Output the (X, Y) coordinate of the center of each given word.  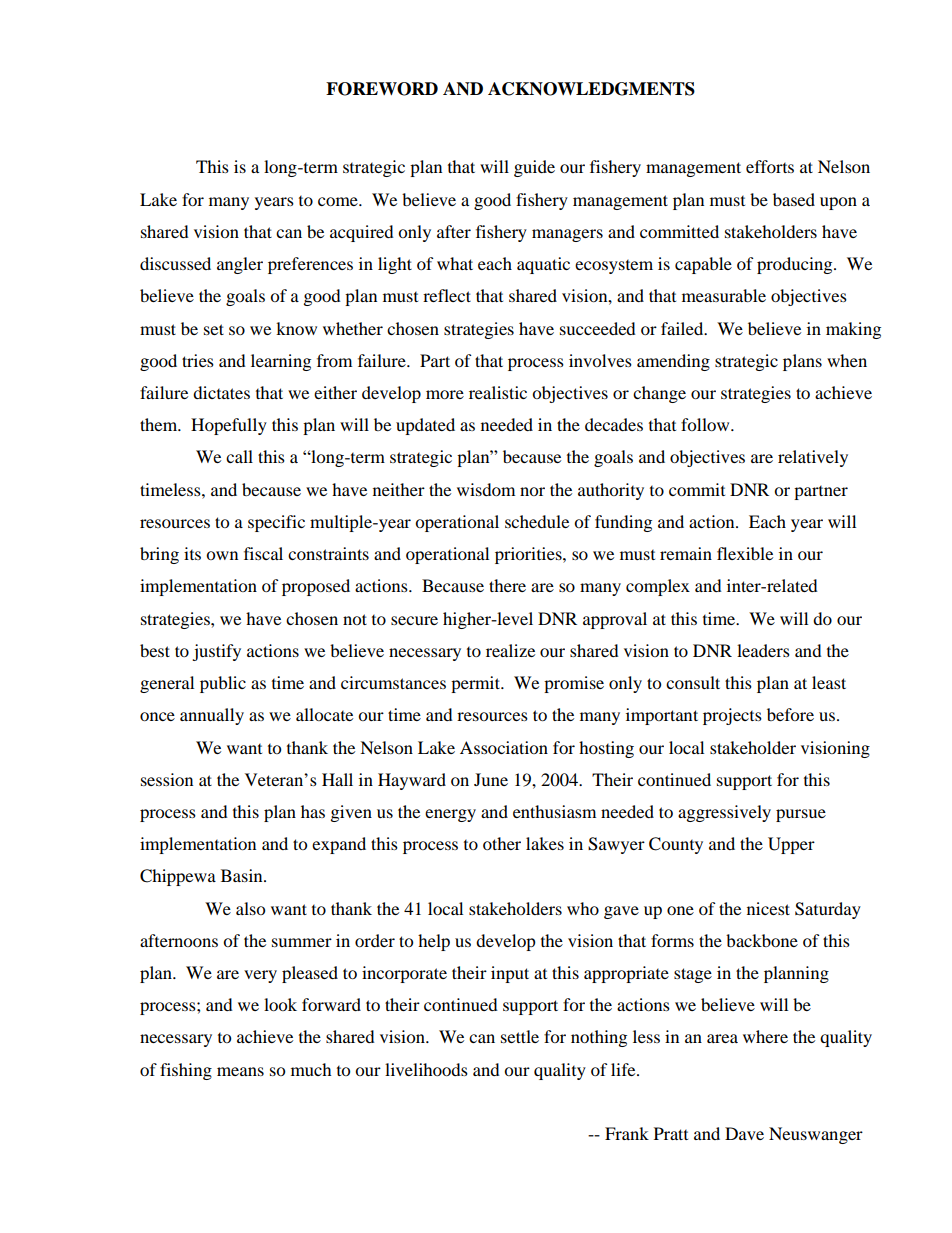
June (491, 779)
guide (534, 168)
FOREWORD (382, 89)
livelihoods (426, 1069)
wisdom (486, 489)
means (240, 1071)
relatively (813, 458)
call (239, 456)
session (167, 779)
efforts (770, 166)
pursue (801, 815)
